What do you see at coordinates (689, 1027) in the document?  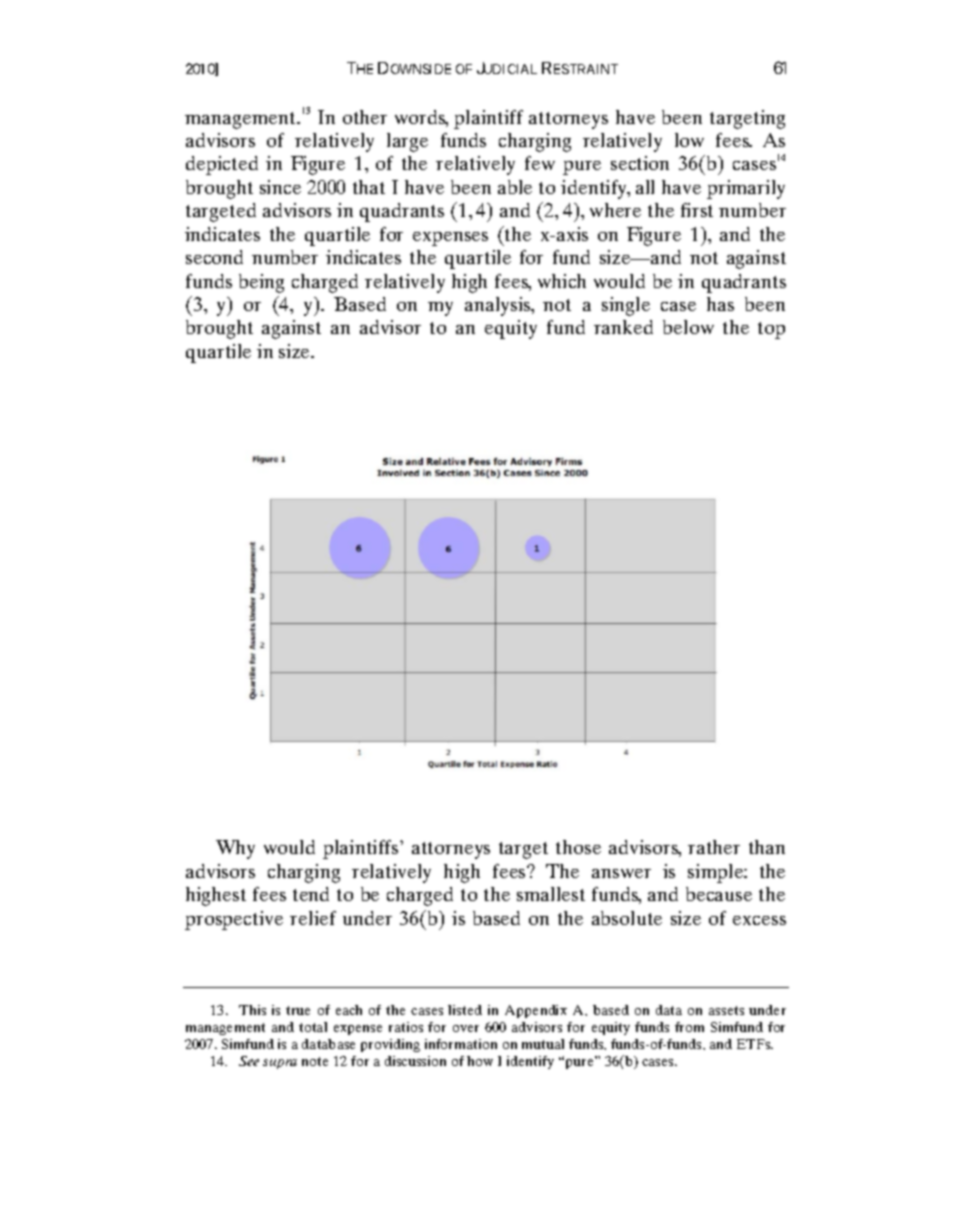 I see `from` at bounding box center [689, 1027].
